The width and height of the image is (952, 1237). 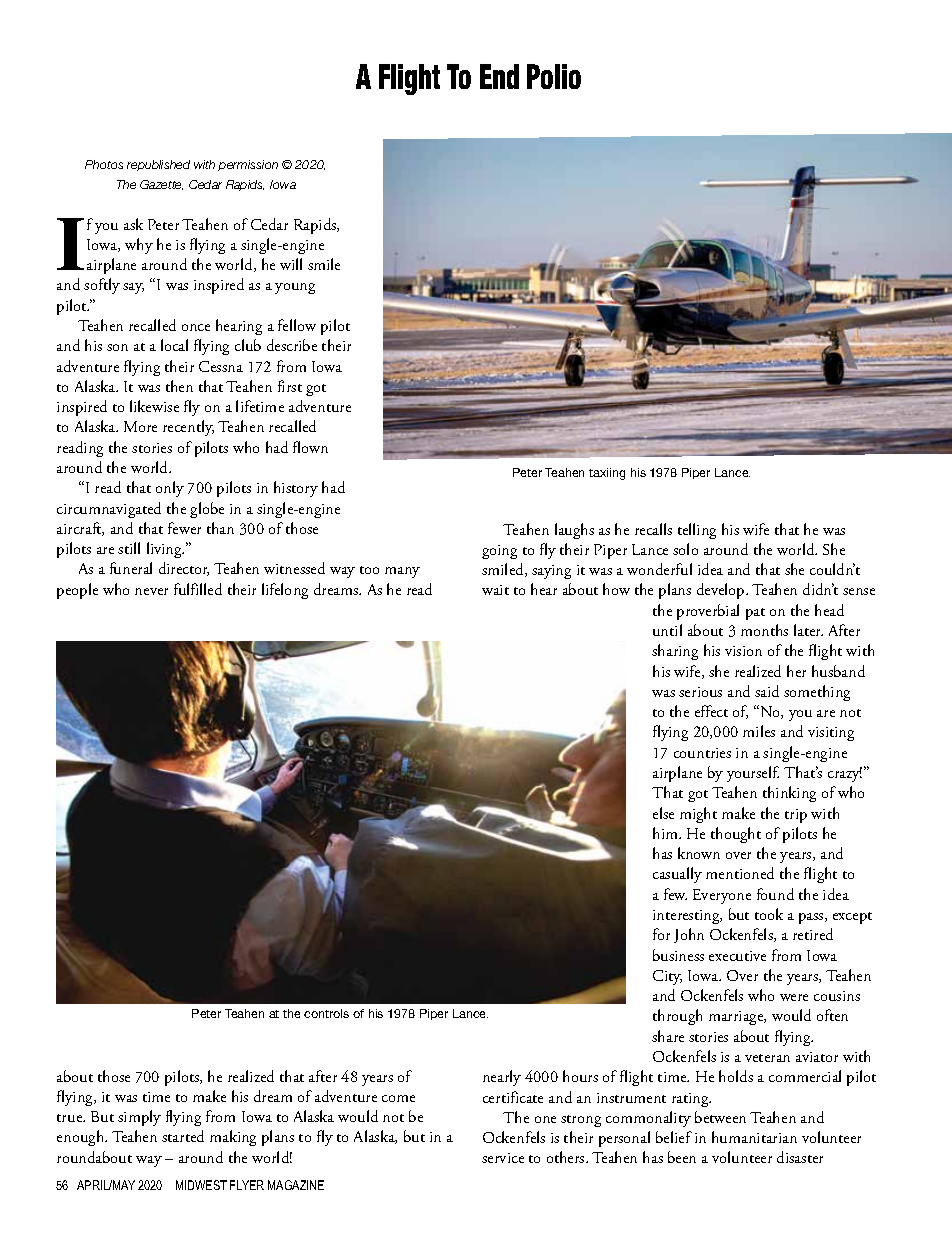 What do you see at coordinates (499, 76) in the image?
I see `End` at bounding box center [499, 76].
